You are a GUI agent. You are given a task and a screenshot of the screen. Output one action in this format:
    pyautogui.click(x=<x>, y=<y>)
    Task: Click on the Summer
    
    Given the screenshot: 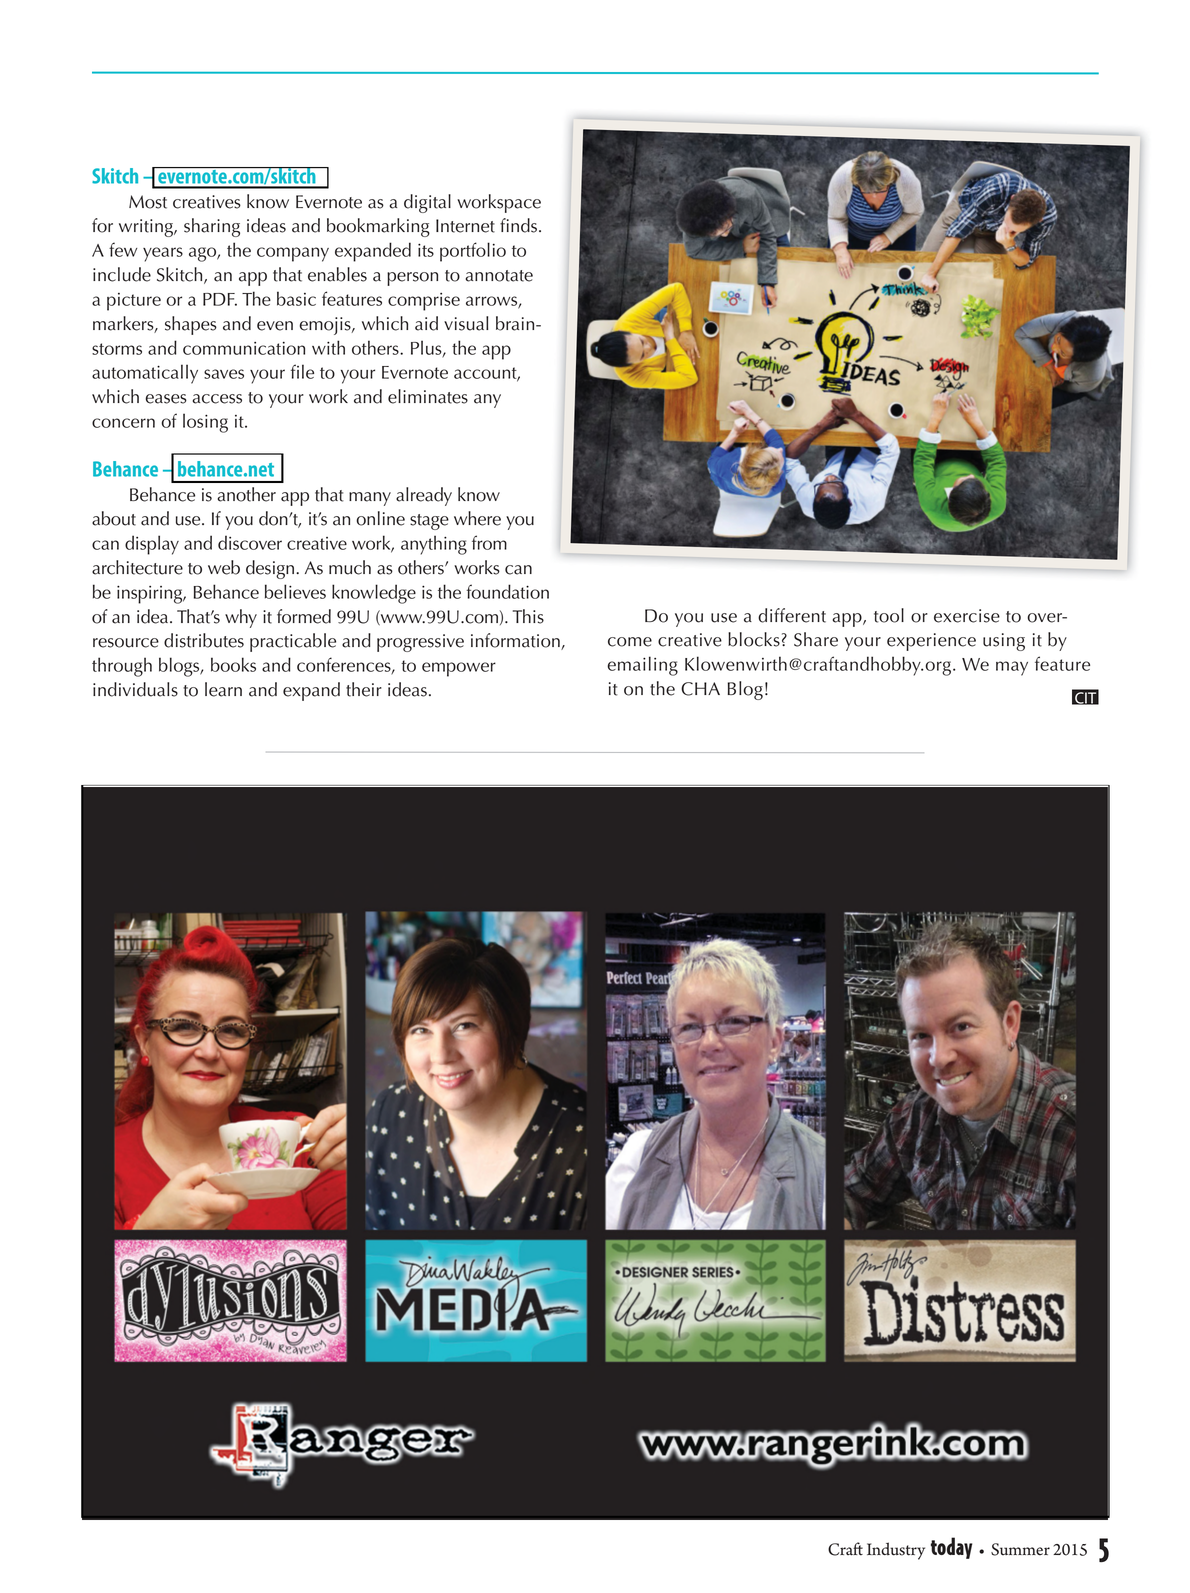 What is the action you would take?
    pyautogui.click(x=1020, y=1549)
